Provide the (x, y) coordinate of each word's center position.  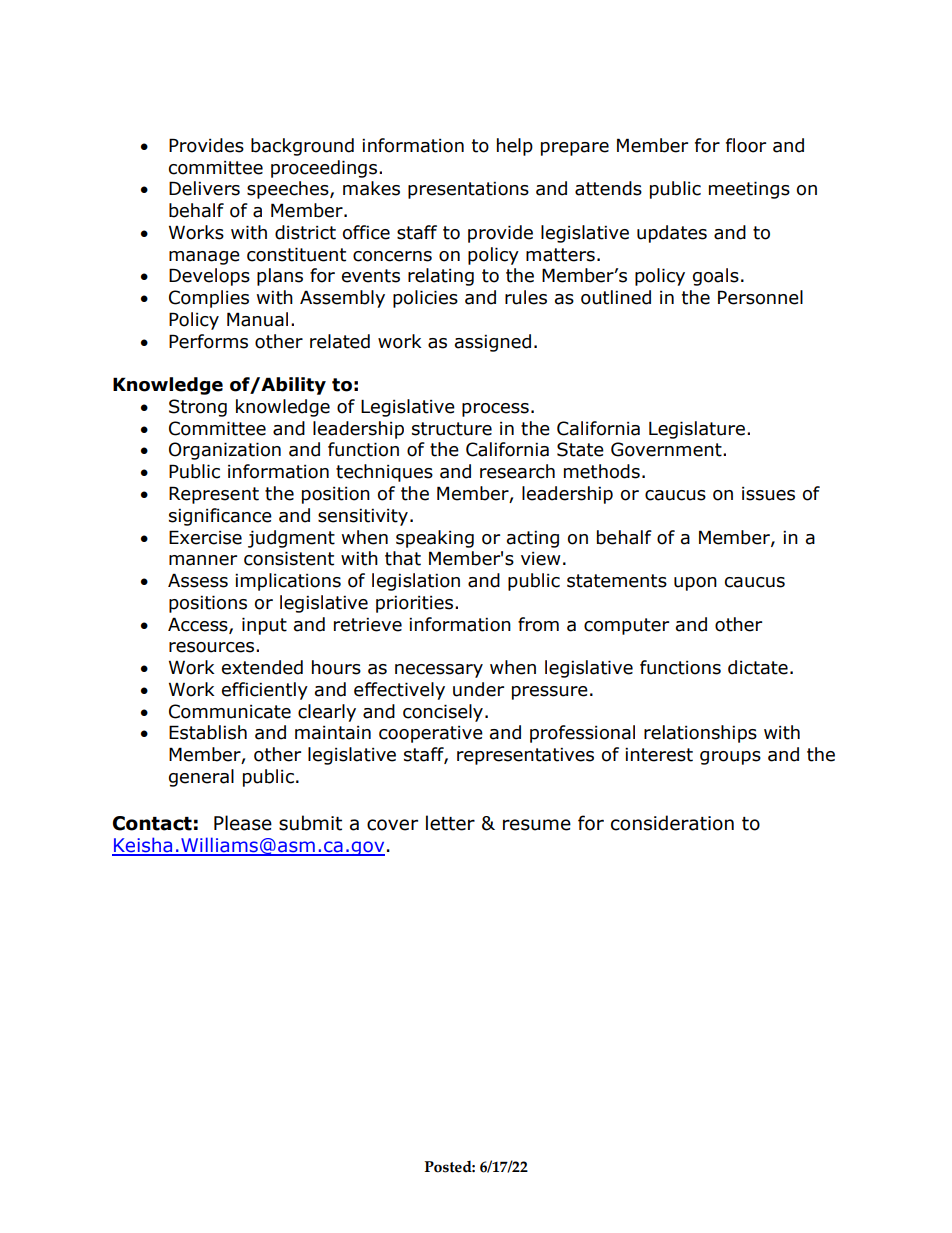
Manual (257, 319)
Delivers (204, 188)
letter (450, 823)
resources (213, 647)
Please (243, 823)
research (517, 471)
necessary (439, 671)
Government (667, 449)
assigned (493, 343)
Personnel (760, 297)
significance (220, 517)
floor (746, 145)
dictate (758, 667)
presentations (468, 190)
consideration (672, 823)
